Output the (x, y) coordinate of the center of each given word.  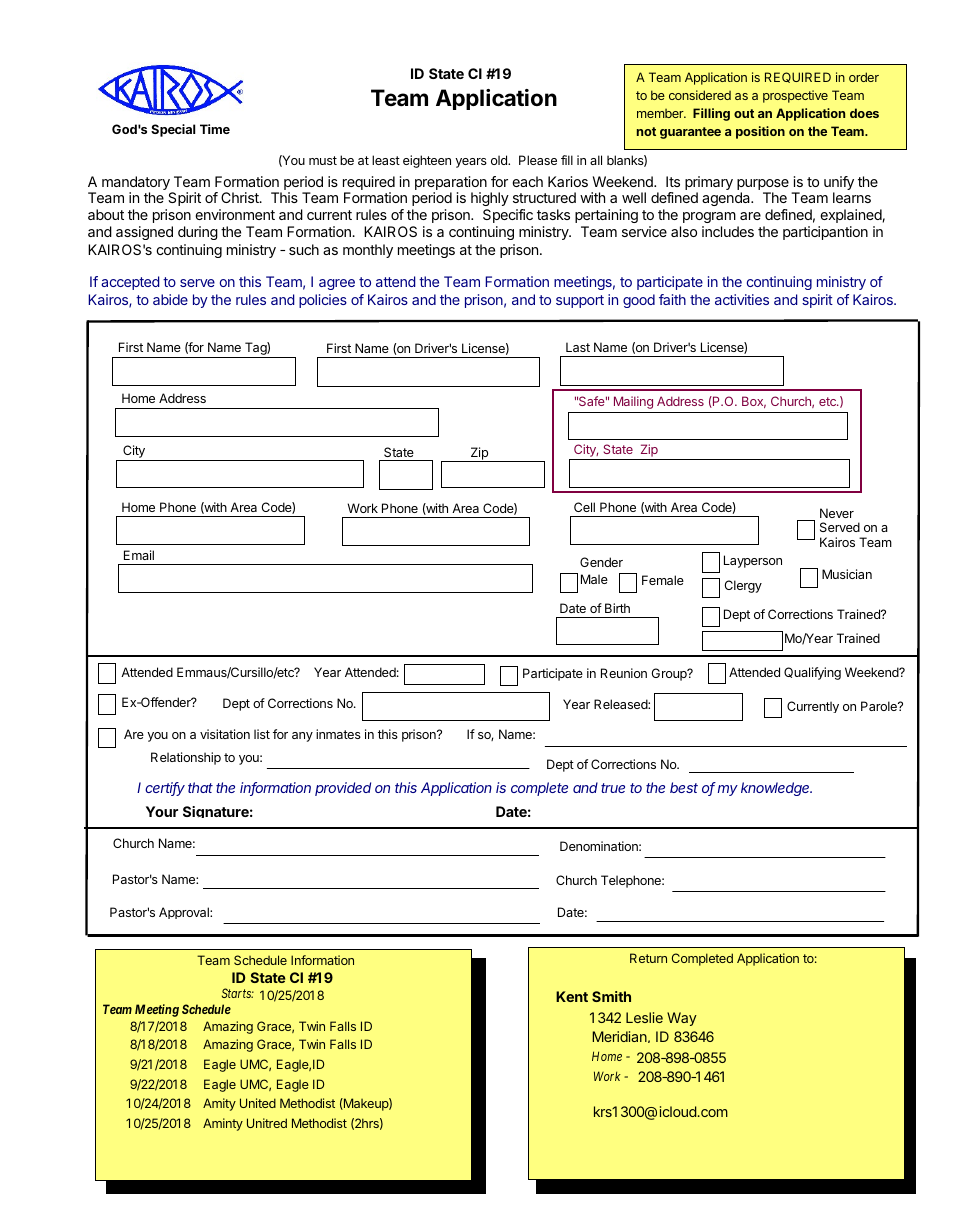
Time (215, 129)
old (500, 160)
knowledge (776, 789)
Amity (219, 1104)
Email (139, 555)
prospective (795, 96)
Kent (572, 996)
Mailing (633, 402)
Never (837, 513)
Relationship (186, 758)
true (613, 788)
